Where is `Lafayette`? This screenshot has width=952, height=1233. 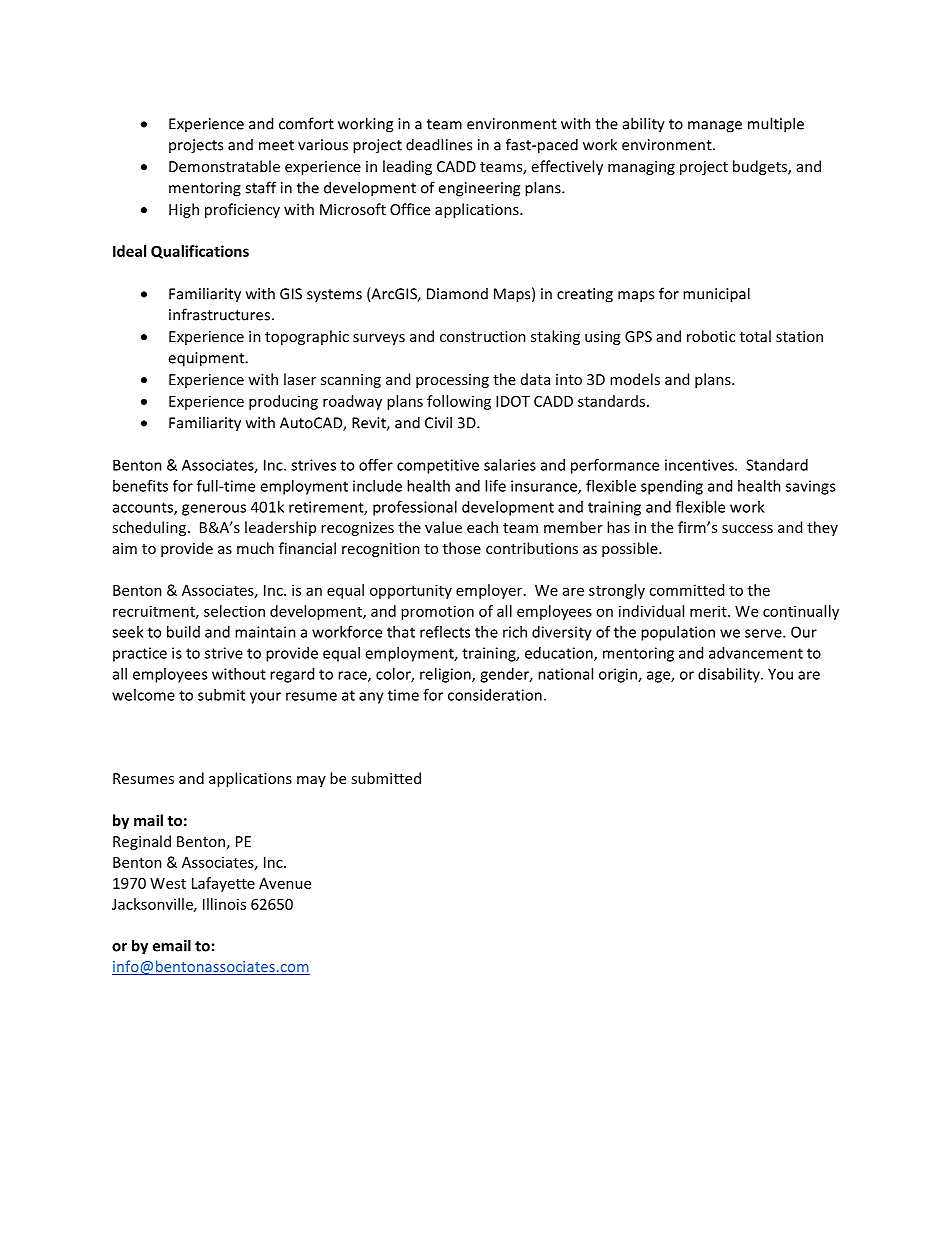
Lafayette is located at coordinates (223, 884).
